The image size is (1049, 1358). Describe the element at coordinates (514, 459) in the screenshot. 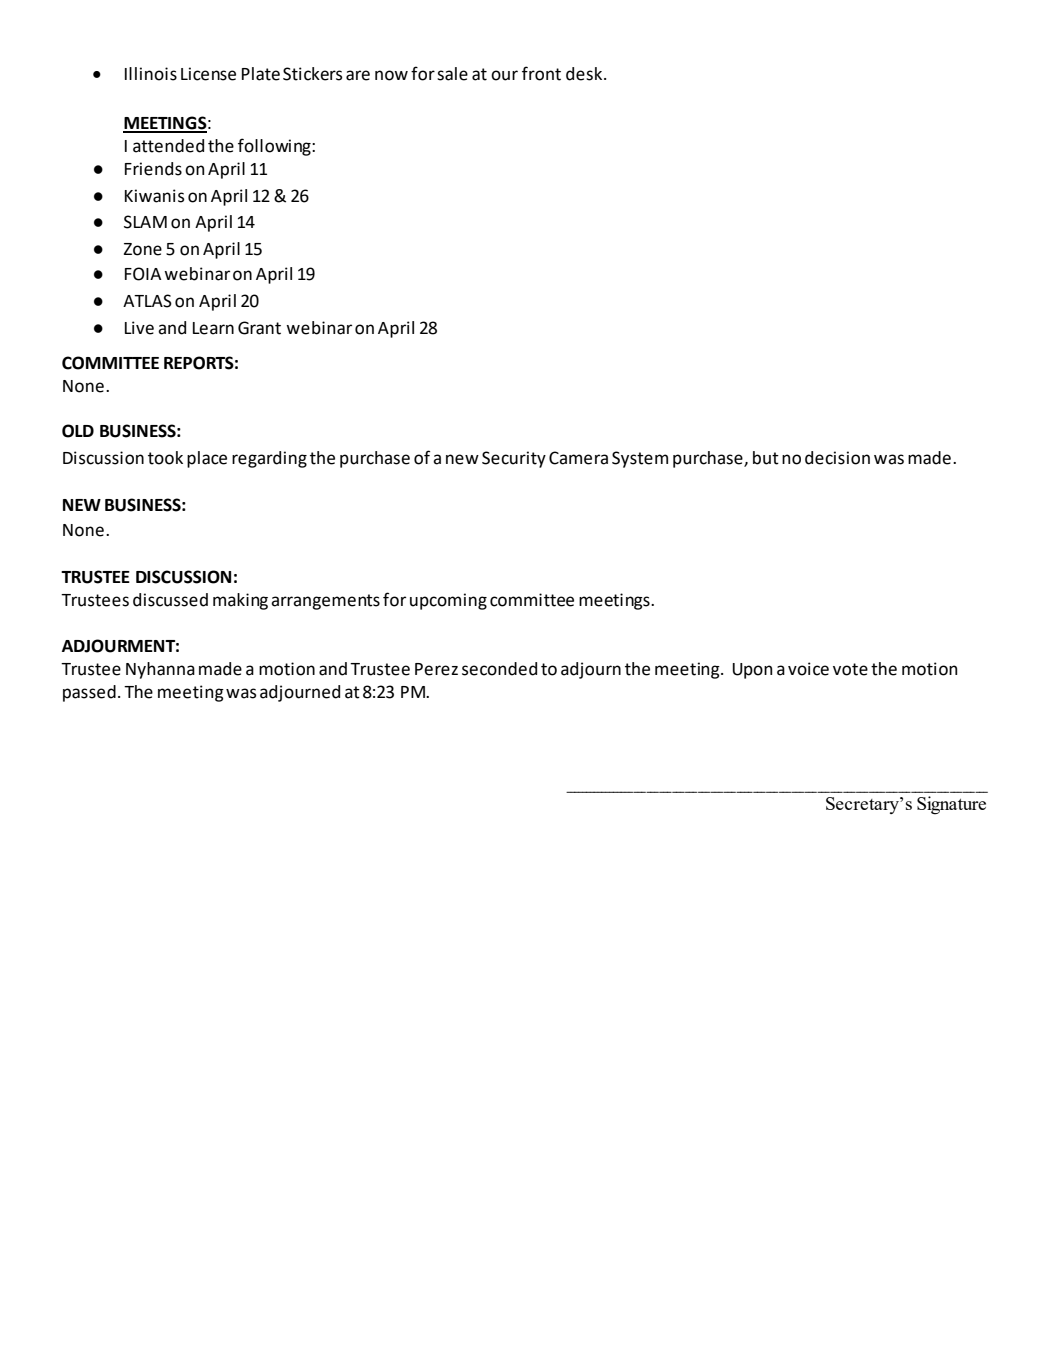

I see `Security` at that location.
